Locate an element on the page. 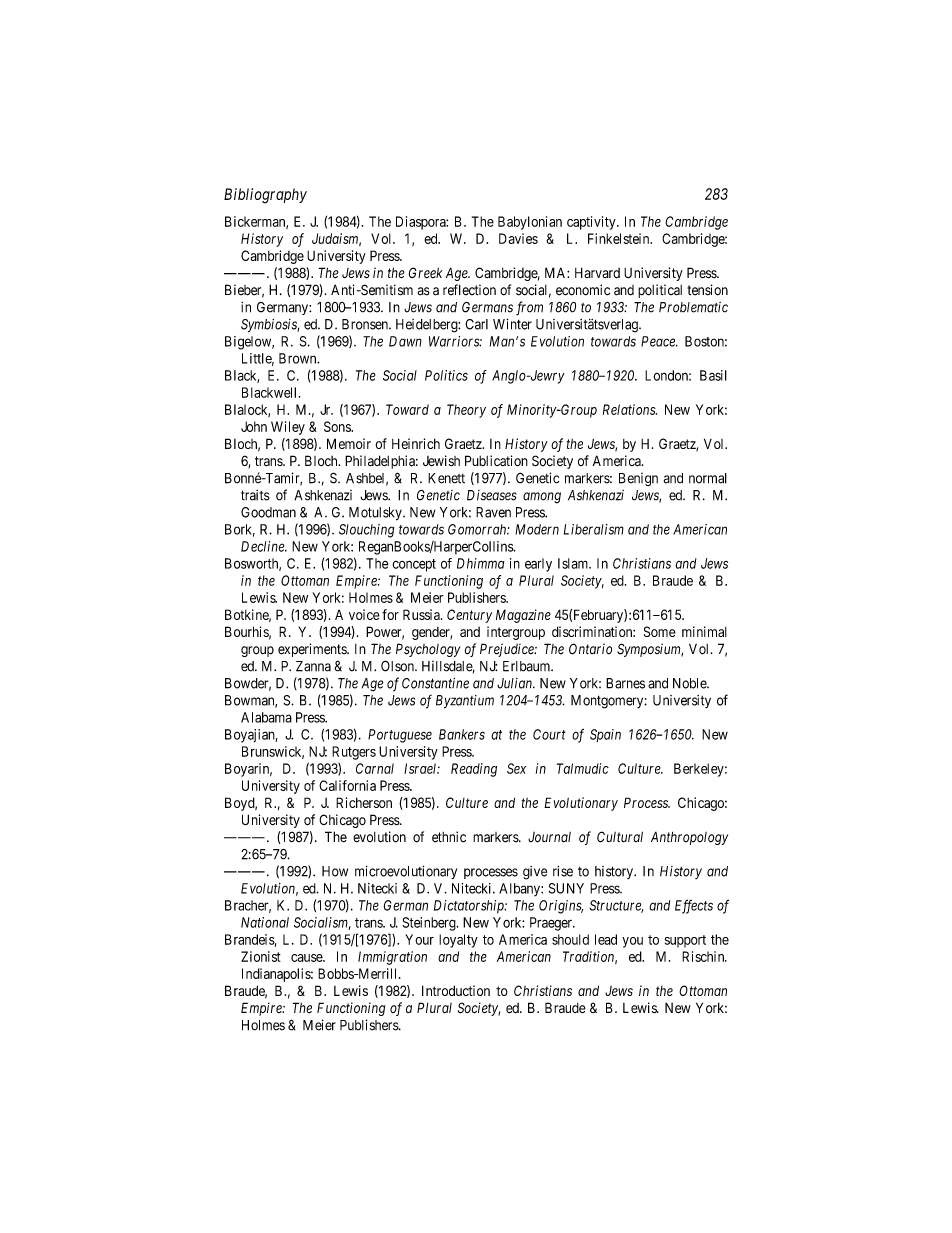 The image size is (952, 1233). Bibliography is located at coordinates (265, 196).
